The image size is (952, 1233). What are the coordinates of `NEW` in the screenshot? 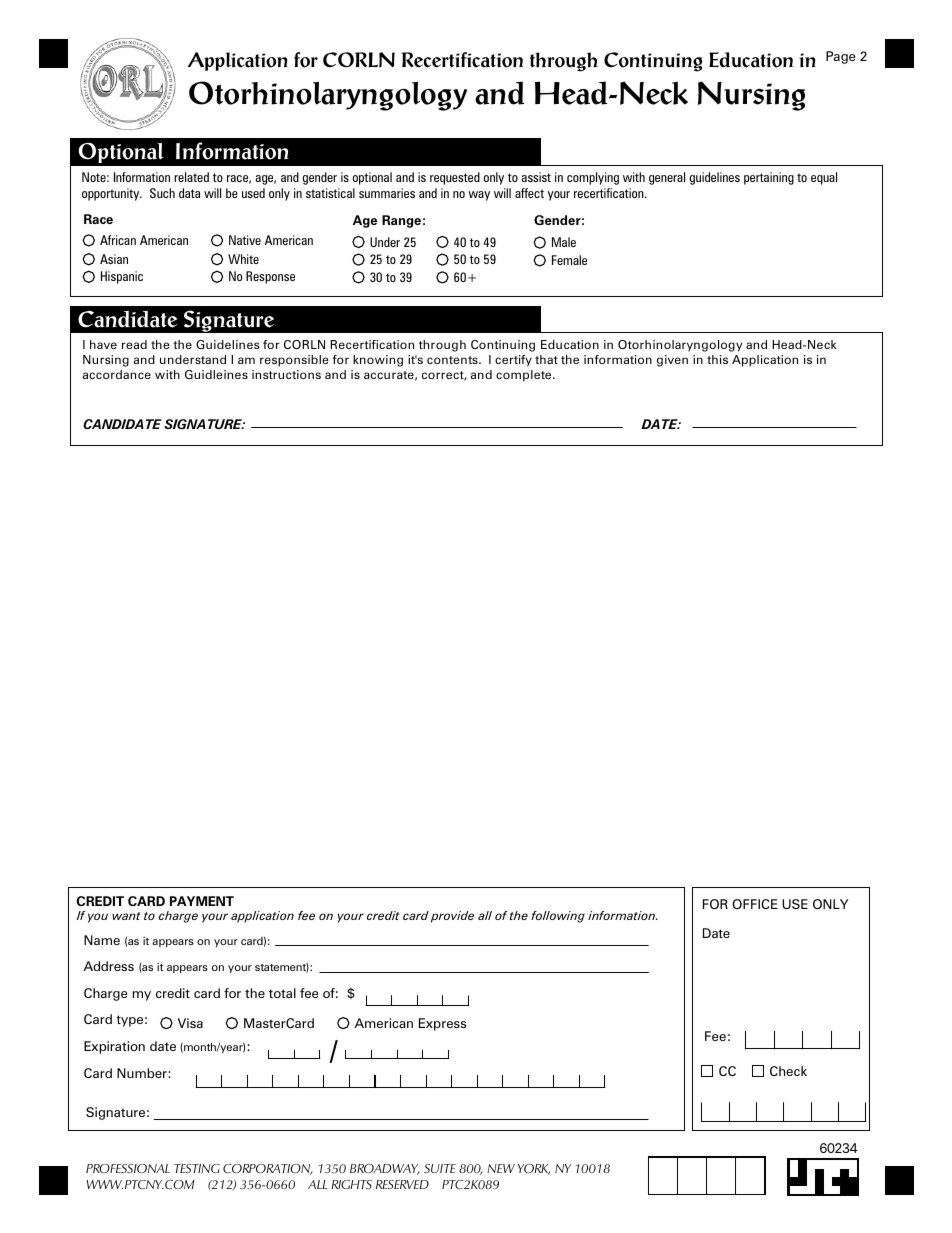 It's located at (501, 1168).
